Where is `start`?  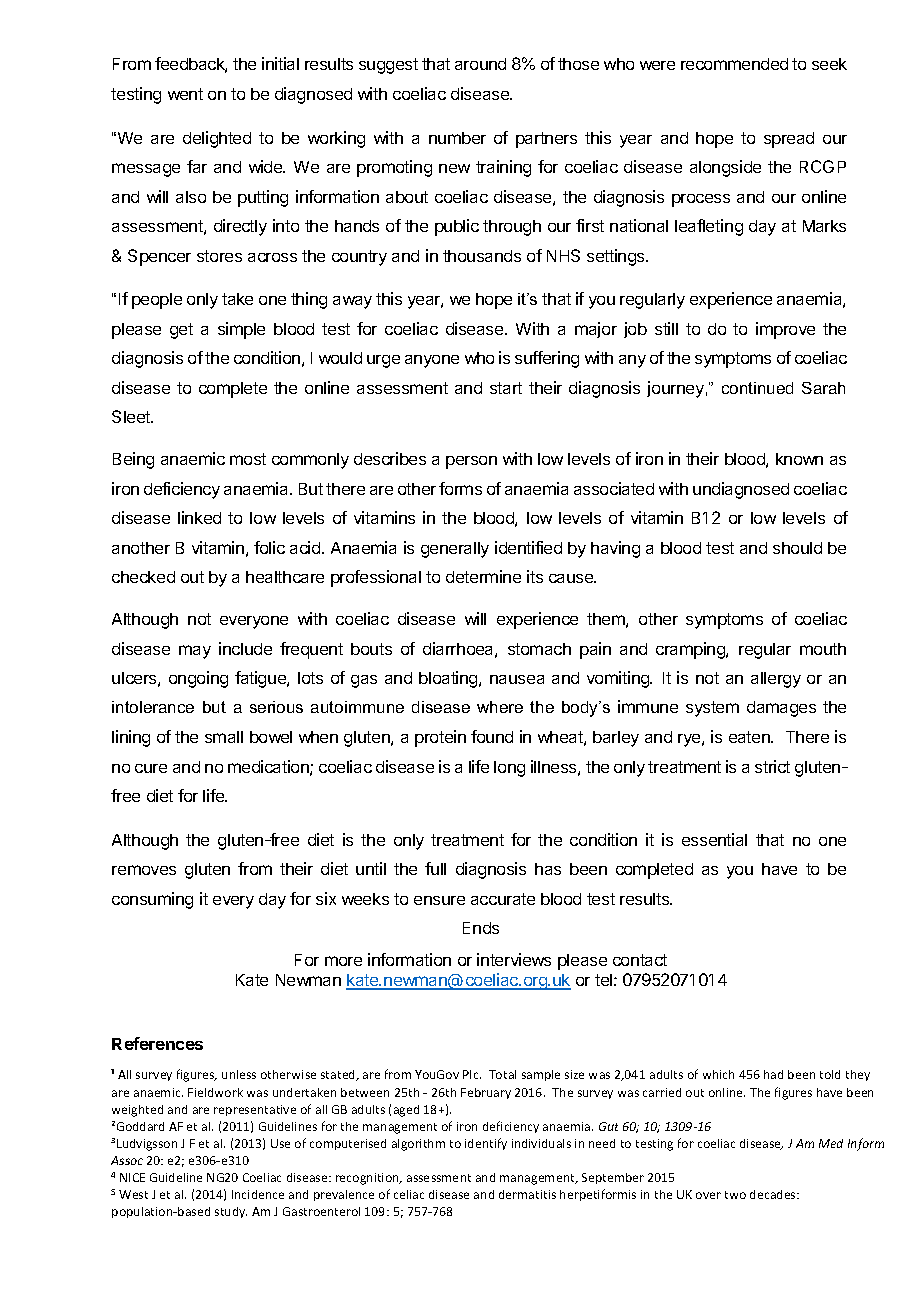 start is located at coordinates (506, 388).
